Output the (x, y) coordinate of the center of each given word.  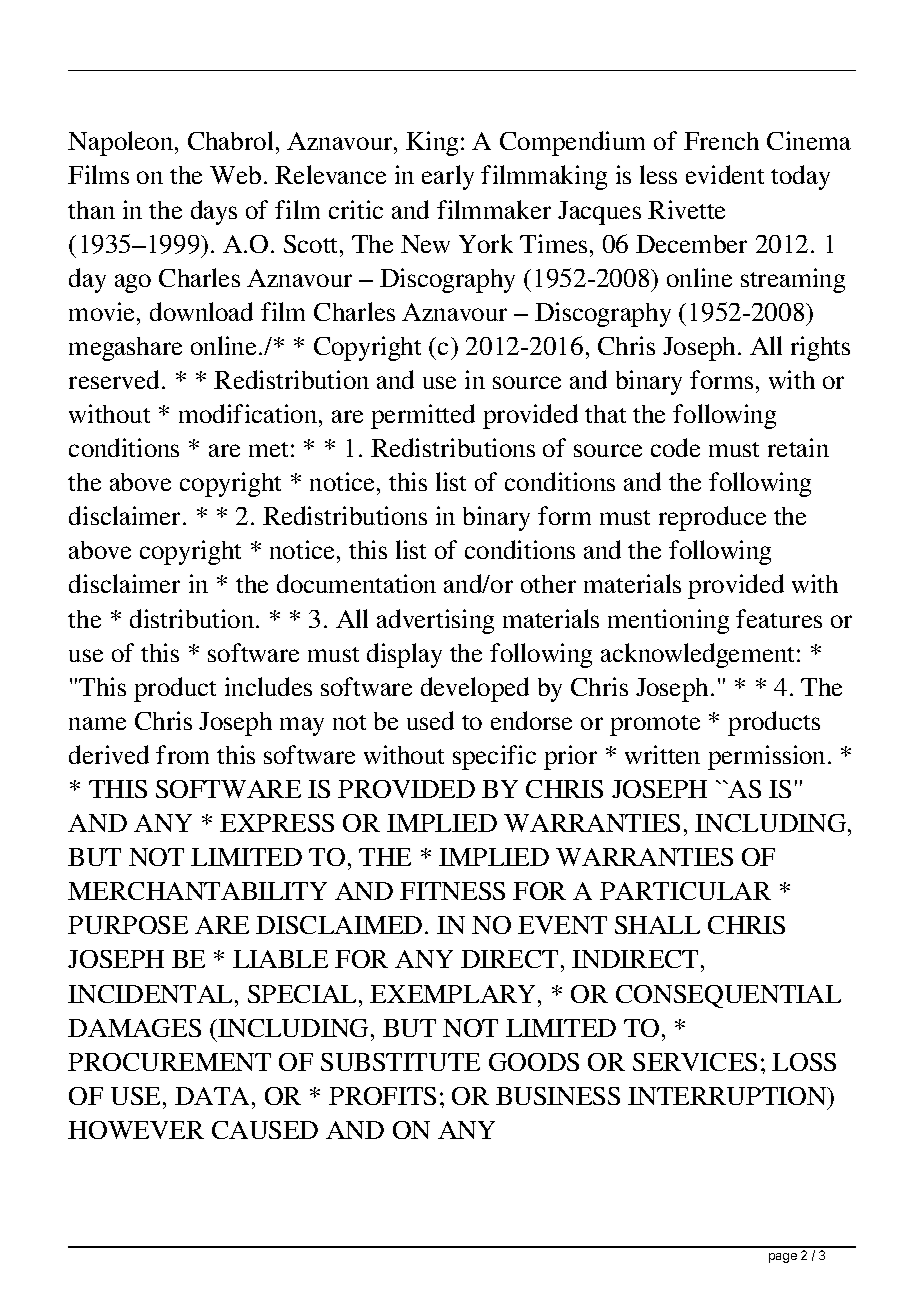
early (448, 177)
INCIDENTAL (152, 994)
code (675, 447)
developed (475, 689)
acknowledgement (699, 655)
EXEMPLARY (454, 994)
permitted (423, 416)
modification (249, 413)
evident (725, 174)
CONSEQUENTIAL (728, 996)
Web (235, 175)
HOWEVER (136, 1130)
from (182, 754)
